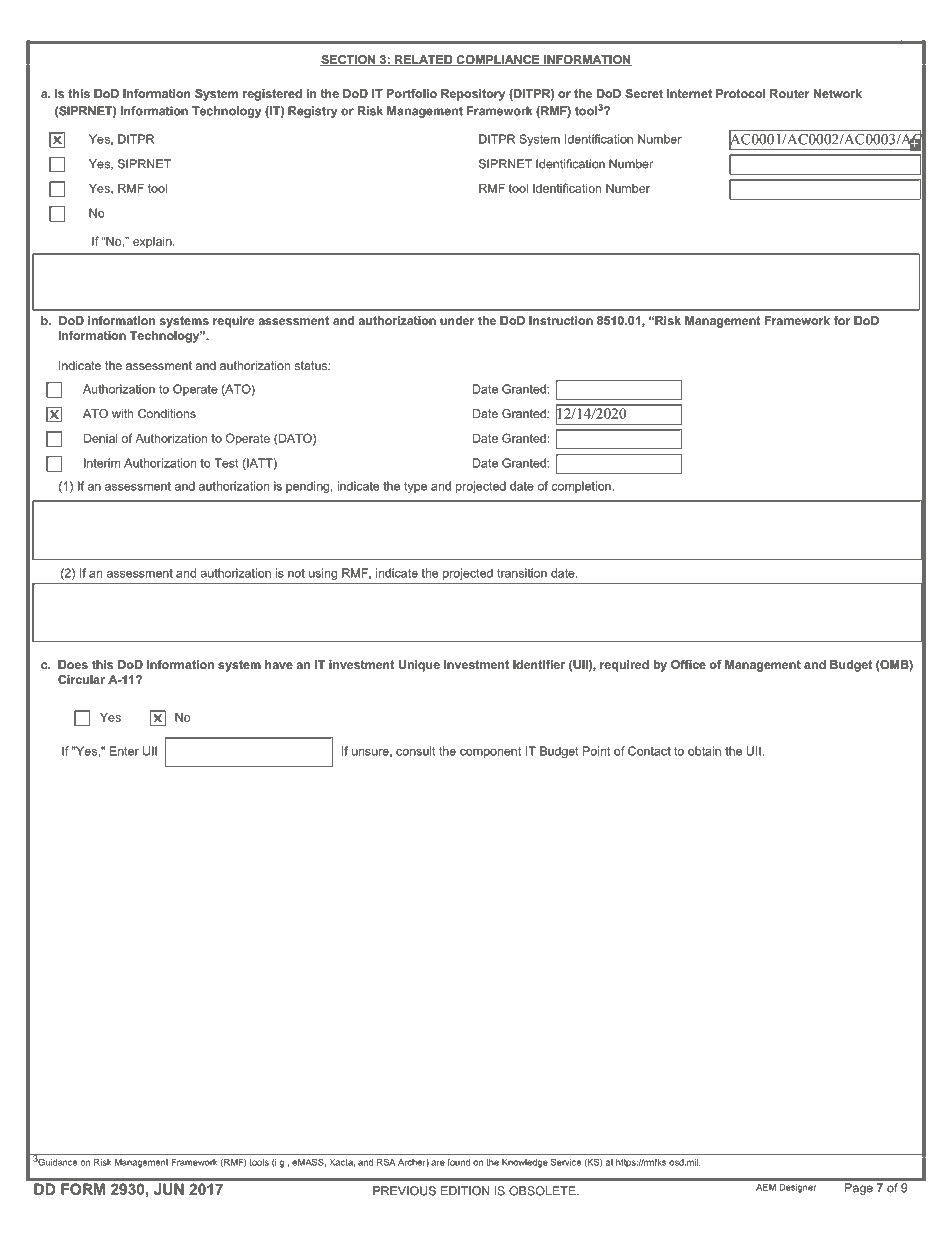  Describe the element at coordinates (419, 666) in the screenshot. I see `Unique` at that location.
